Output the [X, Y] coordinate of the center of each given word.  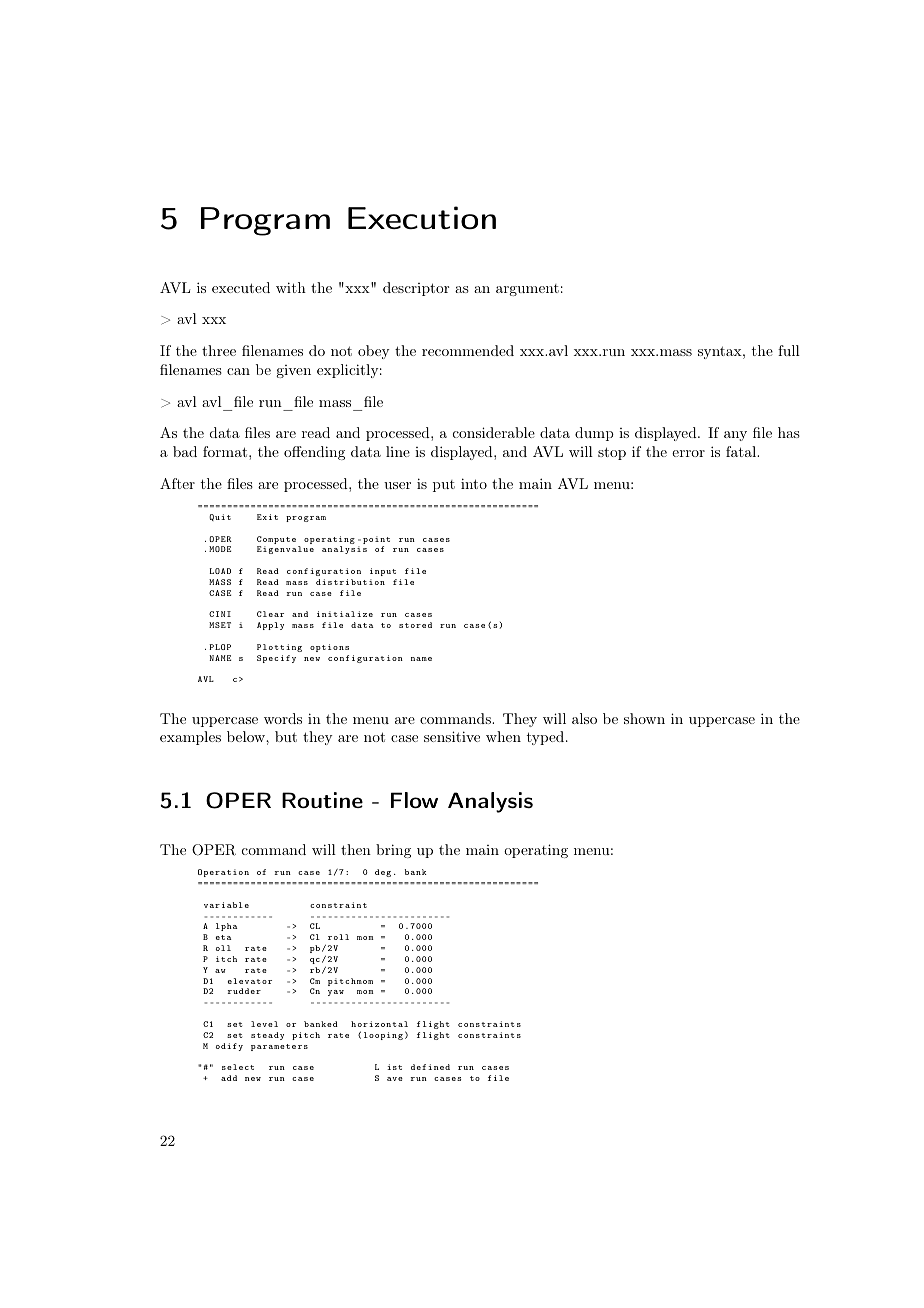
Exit [267, 517]
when [503, 736]
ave [395, 1079]
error [688, 453]
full [789, 350]
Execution [422, 217]
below [247, 736]
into [474, 483]
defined [430, 1067]
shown [644, 718]
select [238, 1067]
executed [241, 287]
